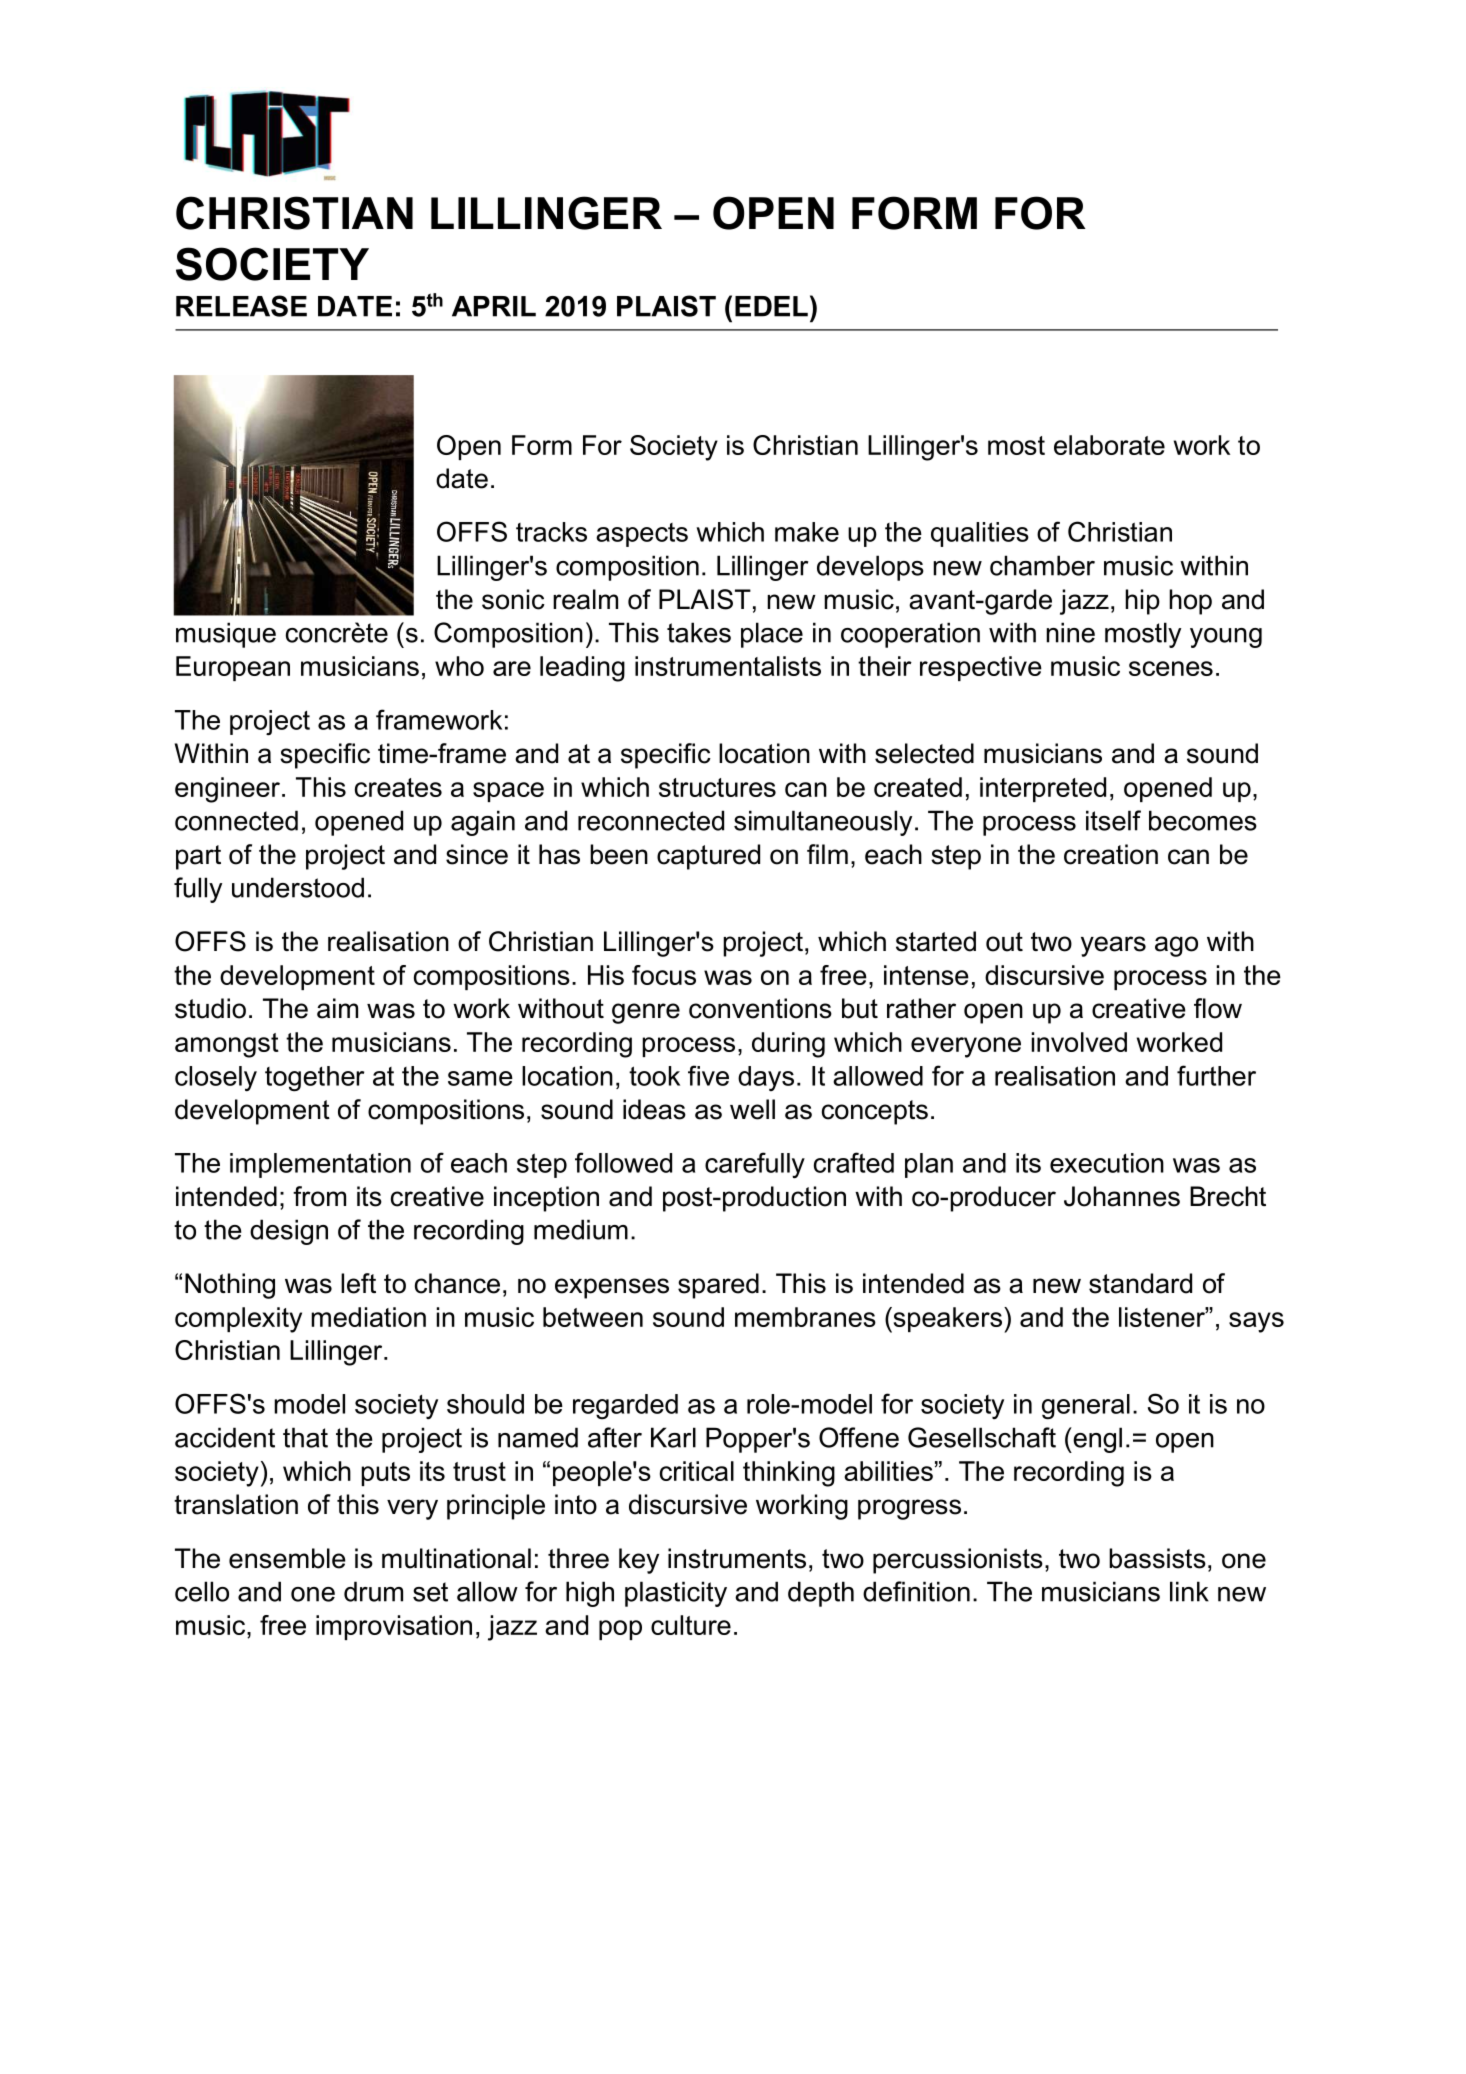 The height and width of the document is (2074, 1466). What do you see at coordinates (368, 1317) in the document?
I see `mediation` at bounding box center [368, 1317].
